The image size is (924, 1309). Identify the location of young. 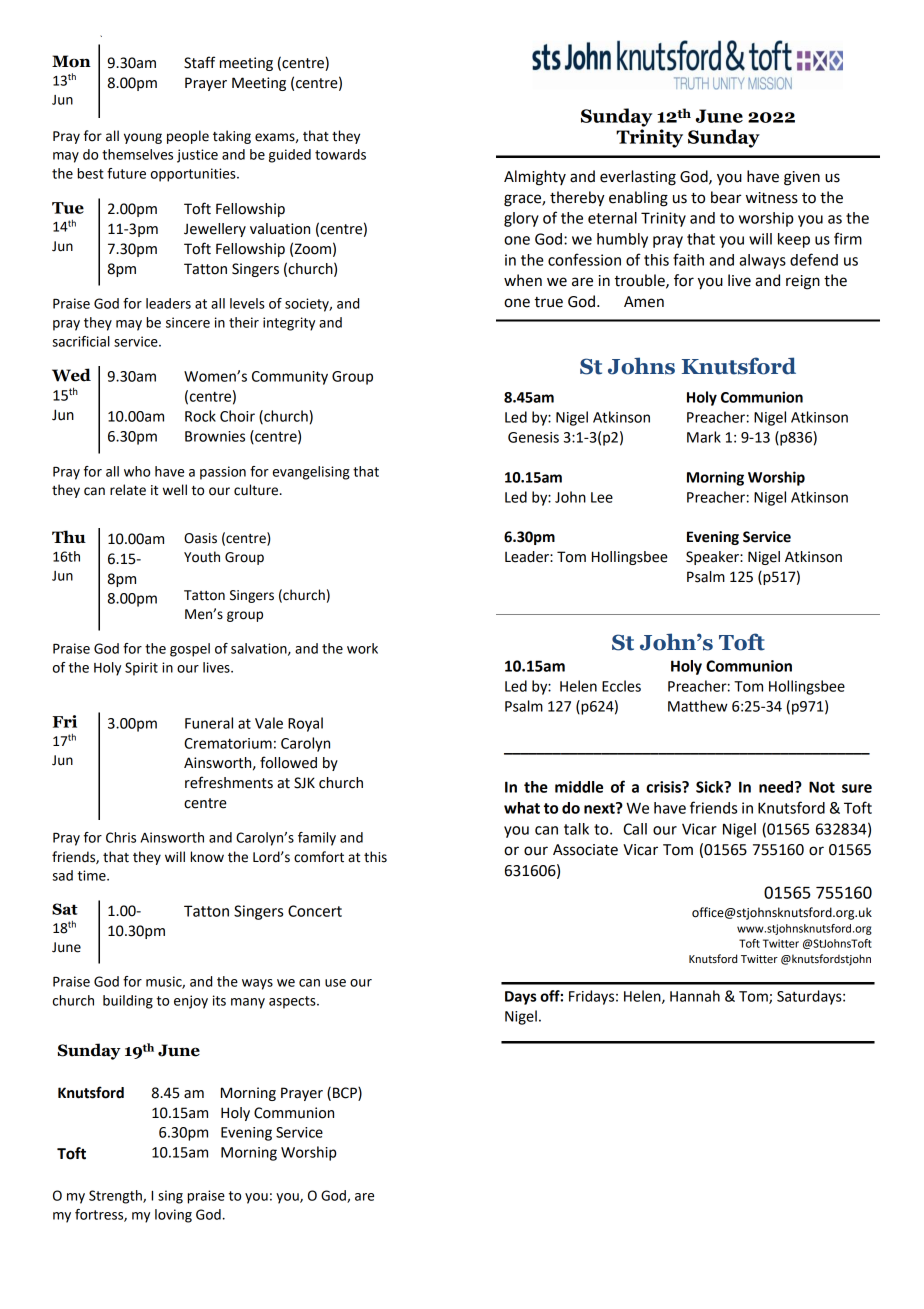
(143, 138).
